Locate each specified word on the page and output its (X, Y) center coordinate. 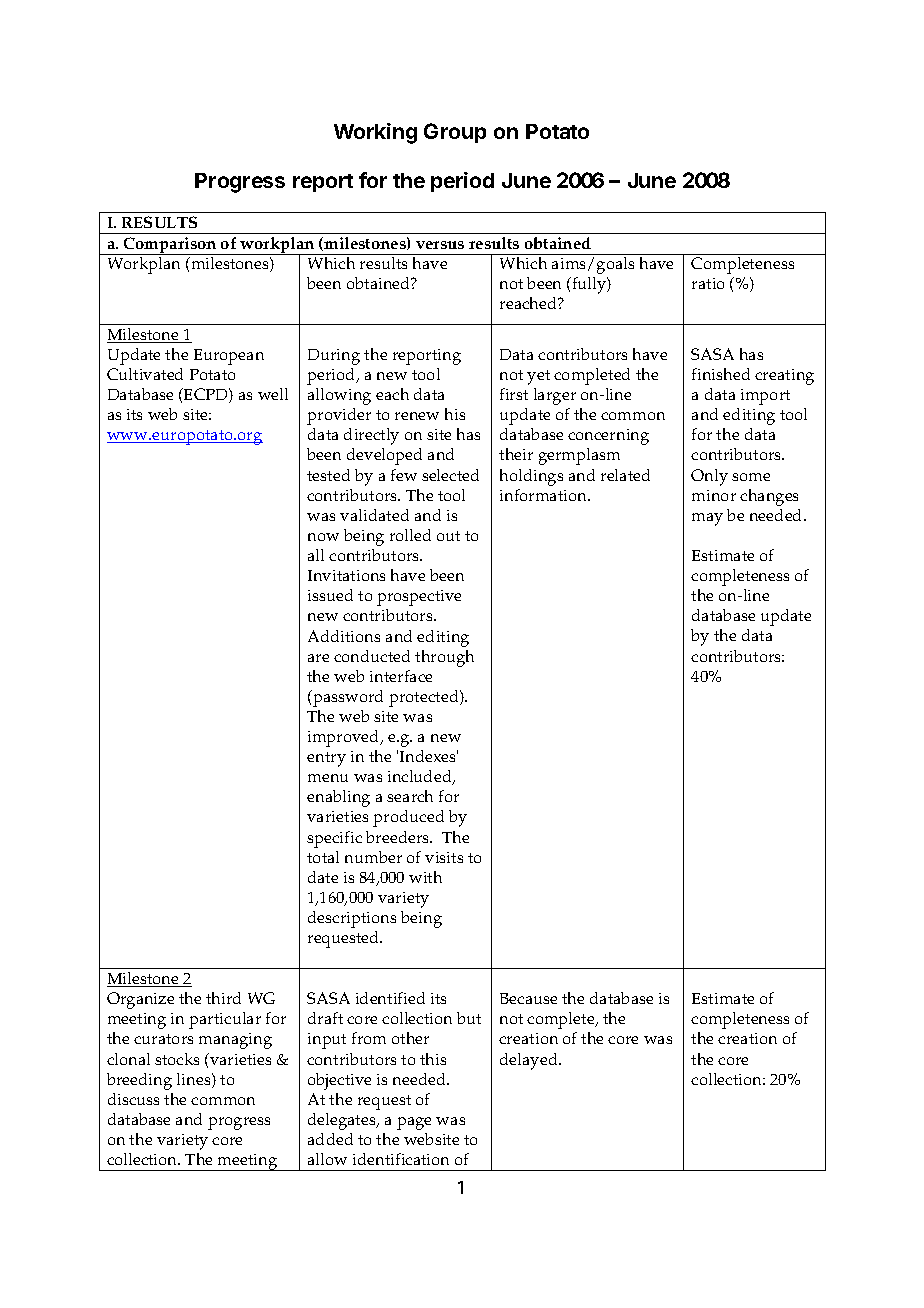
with (425, 877)
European (229, 357)
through (444, 658)
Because (528, 998)
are (318, 658)
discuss (133, 1099)
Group (455, 133)
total (323, 857)
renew (417, 416)
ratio (708, 283)
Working (375, 133)
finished (721, 374)
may (707, 519)
